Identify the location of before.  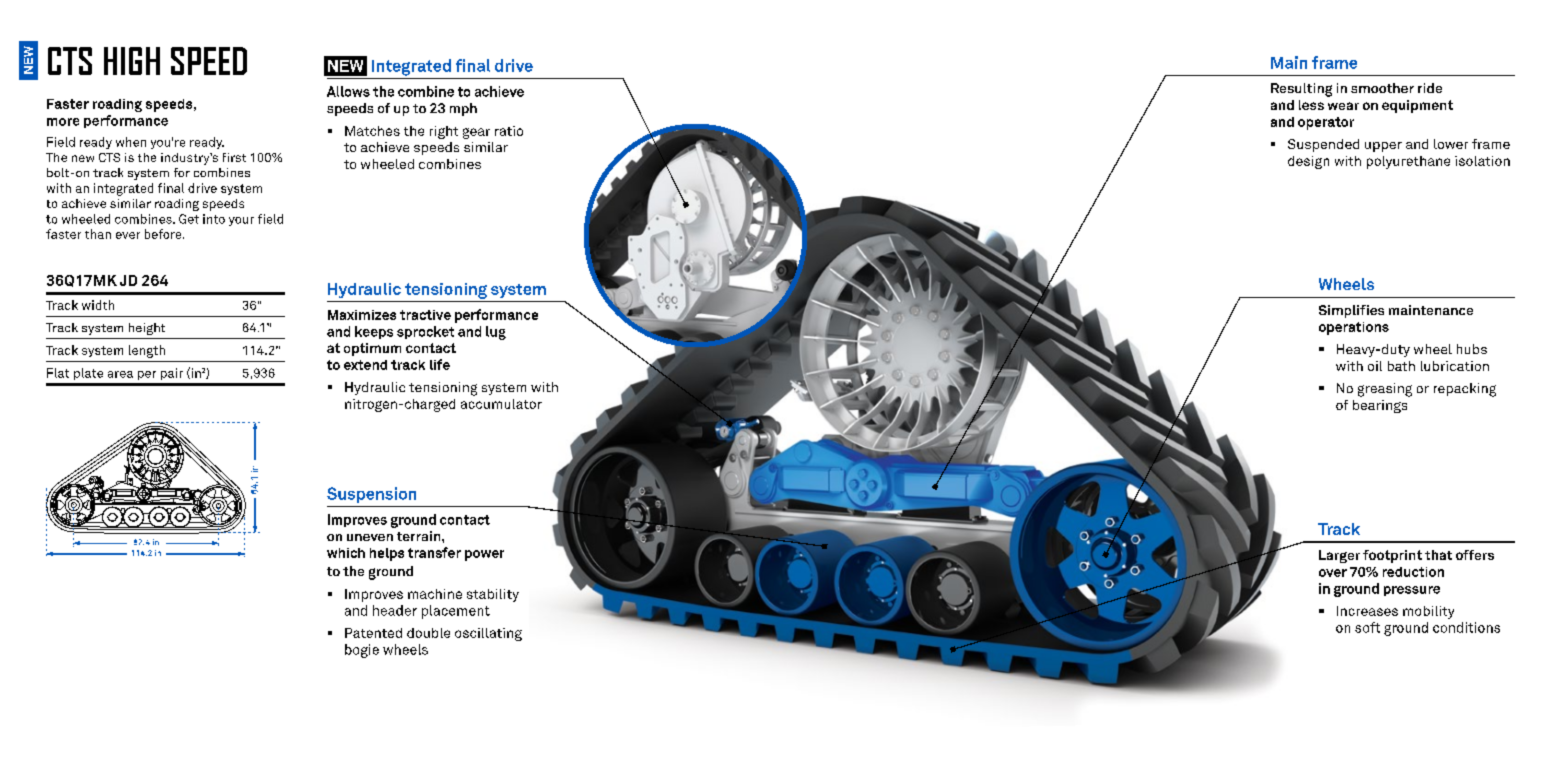
(164, 234).
